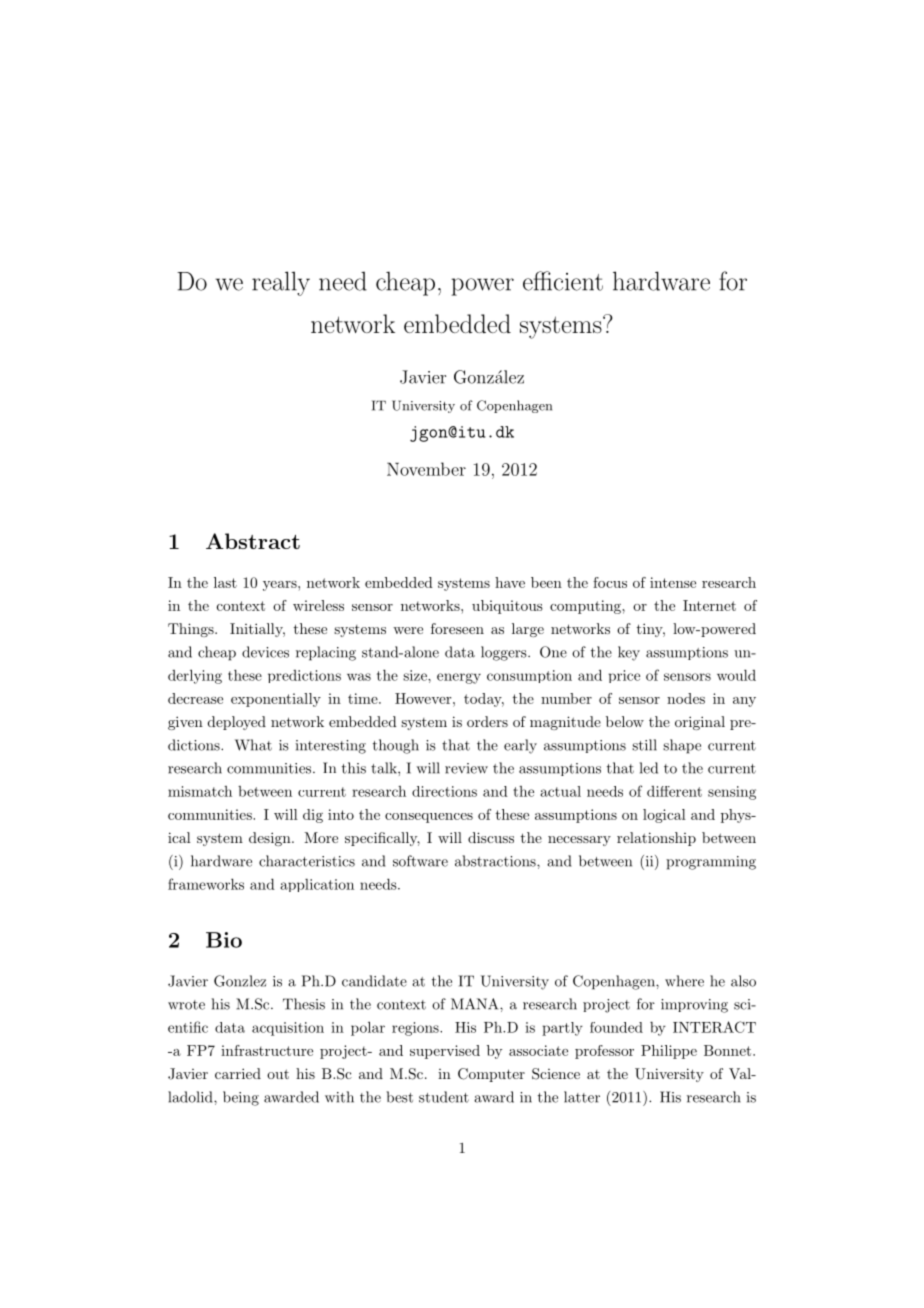 This image has height=1308, width=924. What do you see at coordinates (238, 1073) in the image?
I see `carried` at bounding box center [238, 1073].
